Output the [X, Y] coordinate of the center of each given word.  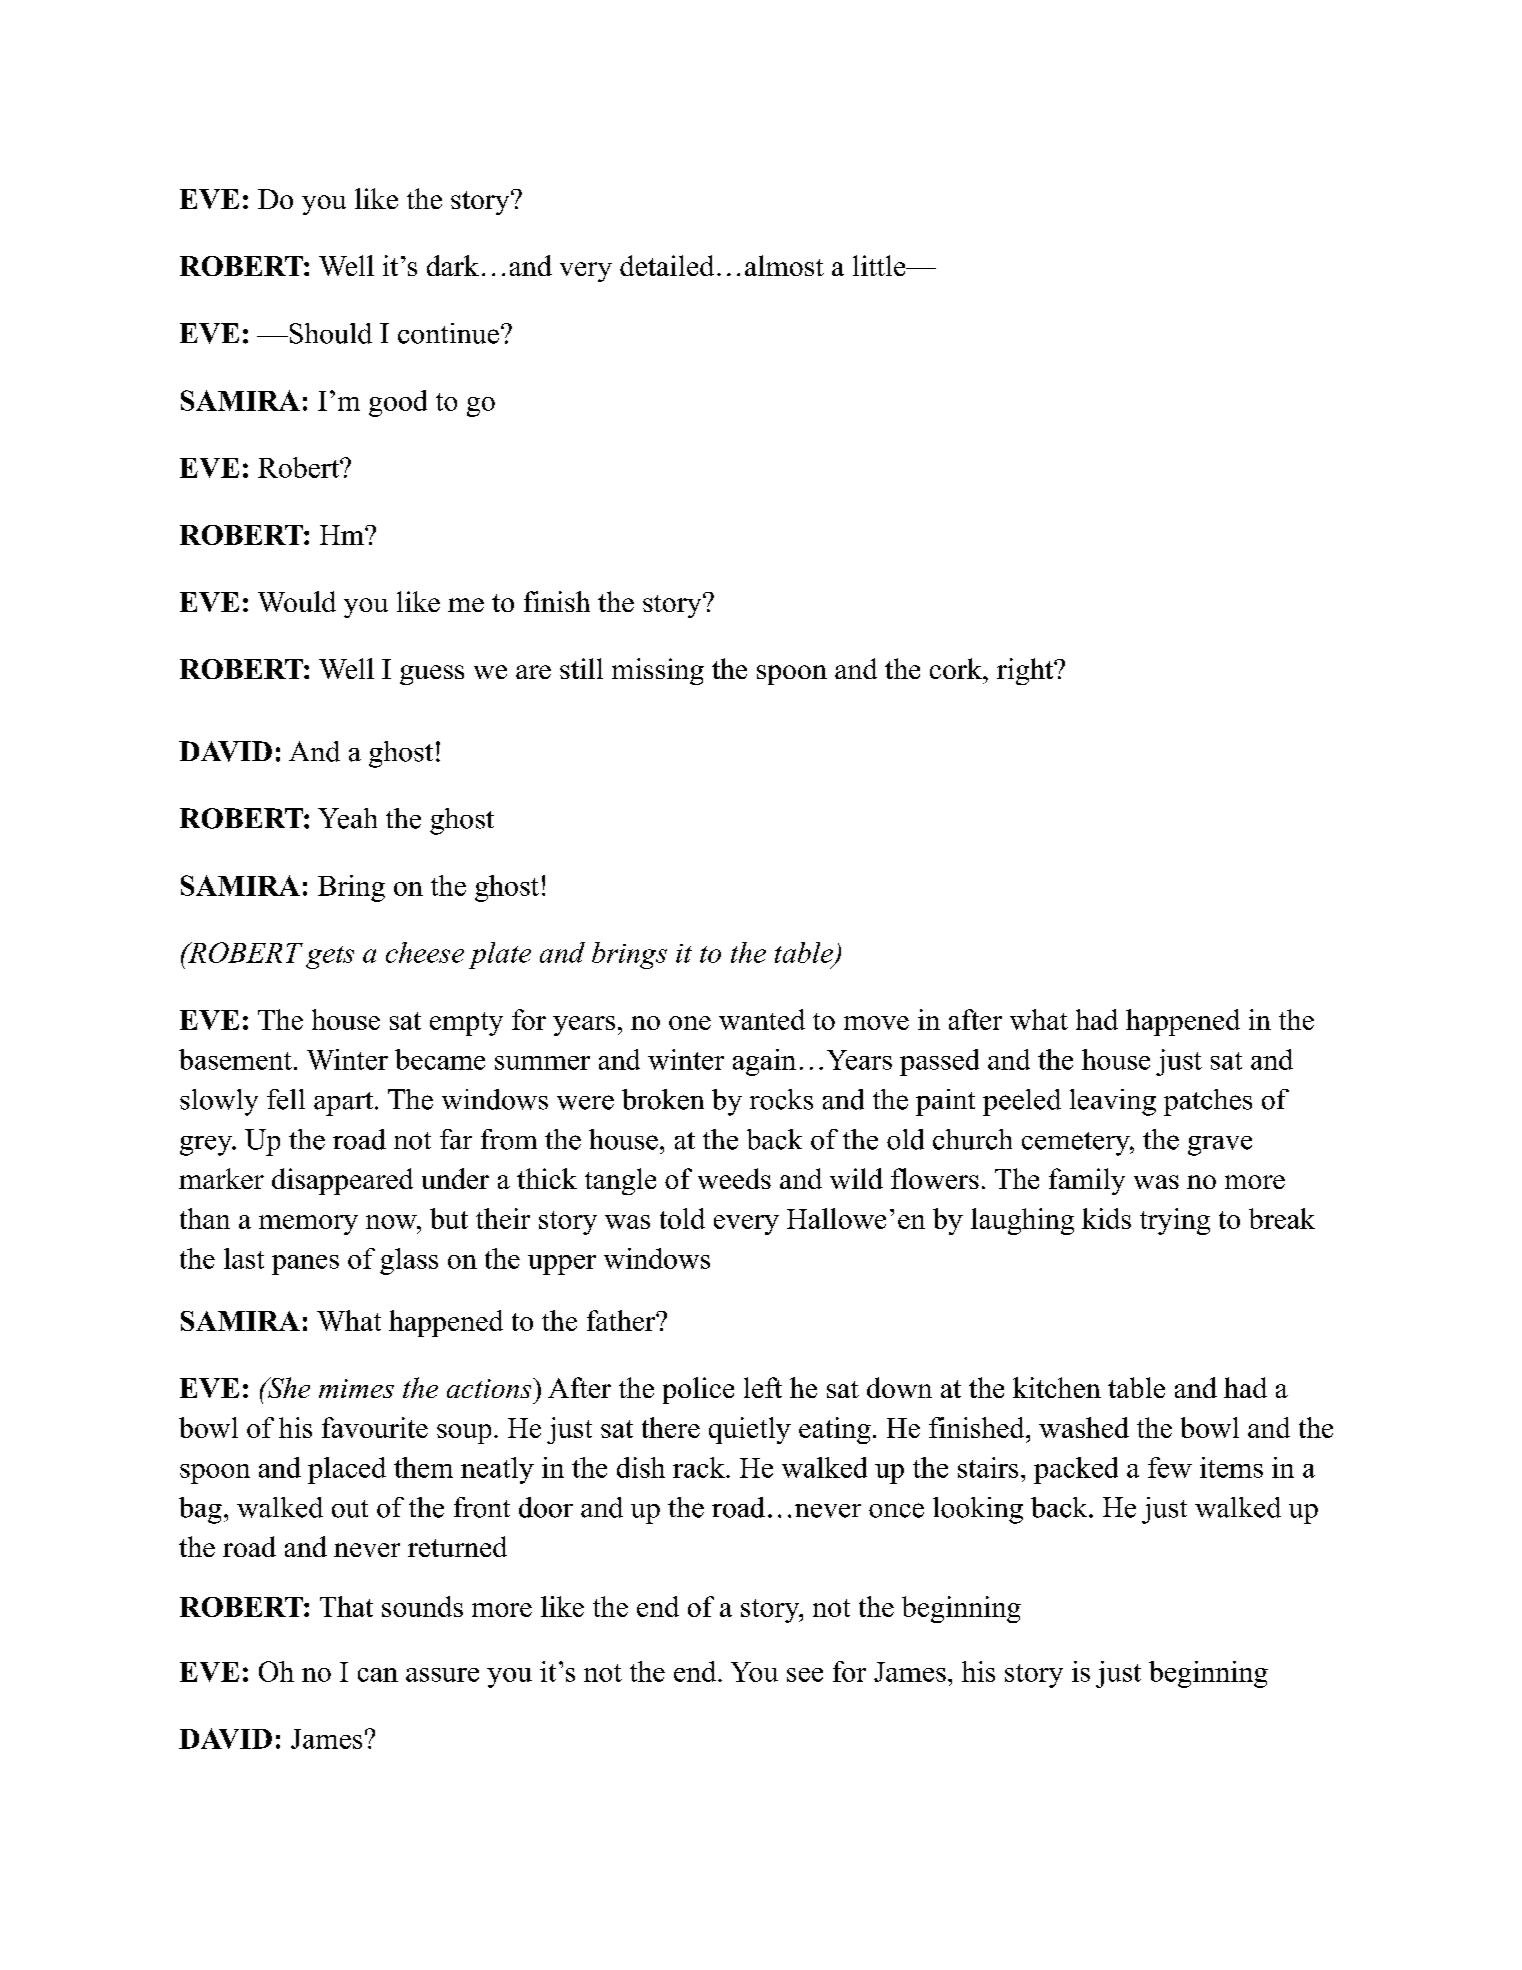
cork [957, 668]
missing [658, 671]
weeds [734, 1178]
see [805, 1675]
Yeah [347, 818]
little [880, 265]
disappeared [342, 1181]
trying [1175, 1221]
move [876, 1023]
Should [329, 333]
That [346, 1606]
